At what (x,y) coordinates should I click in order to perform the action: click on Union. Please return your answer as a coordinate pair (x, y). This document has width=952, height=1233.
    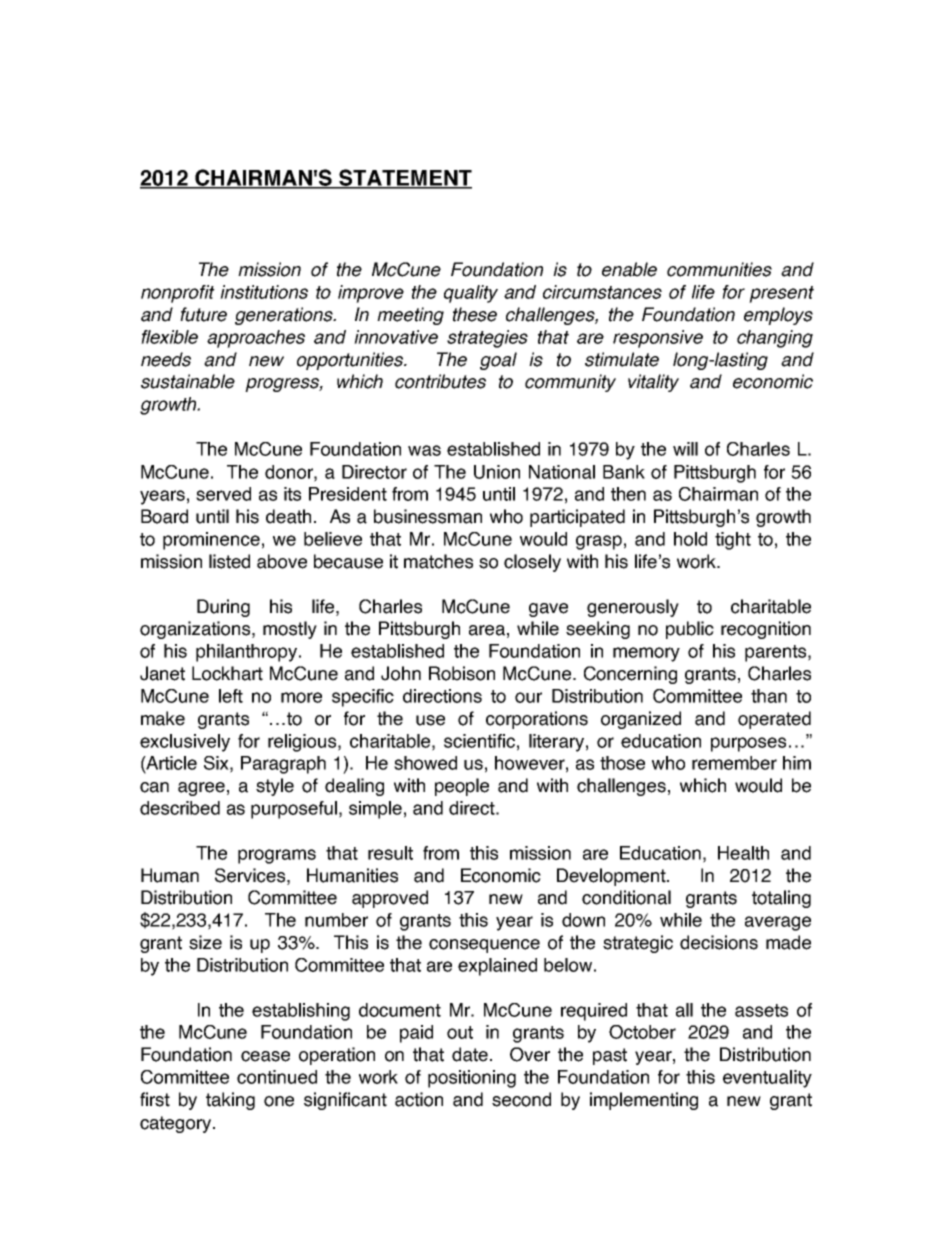
    Looking at the image, I should click on (497, 472).
